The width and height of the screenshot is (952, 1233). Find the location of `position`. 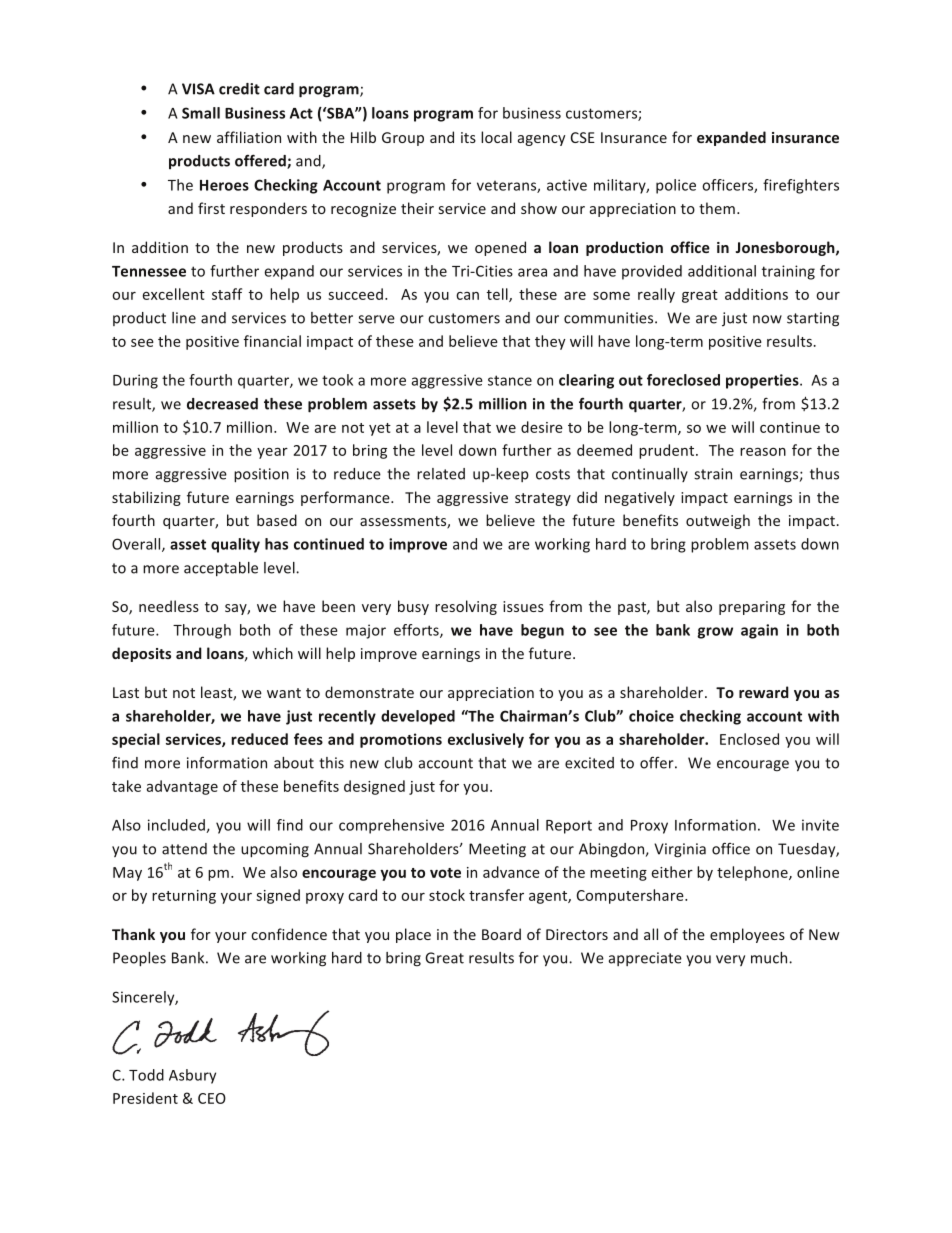

position is located at coordinates (261, 475).
